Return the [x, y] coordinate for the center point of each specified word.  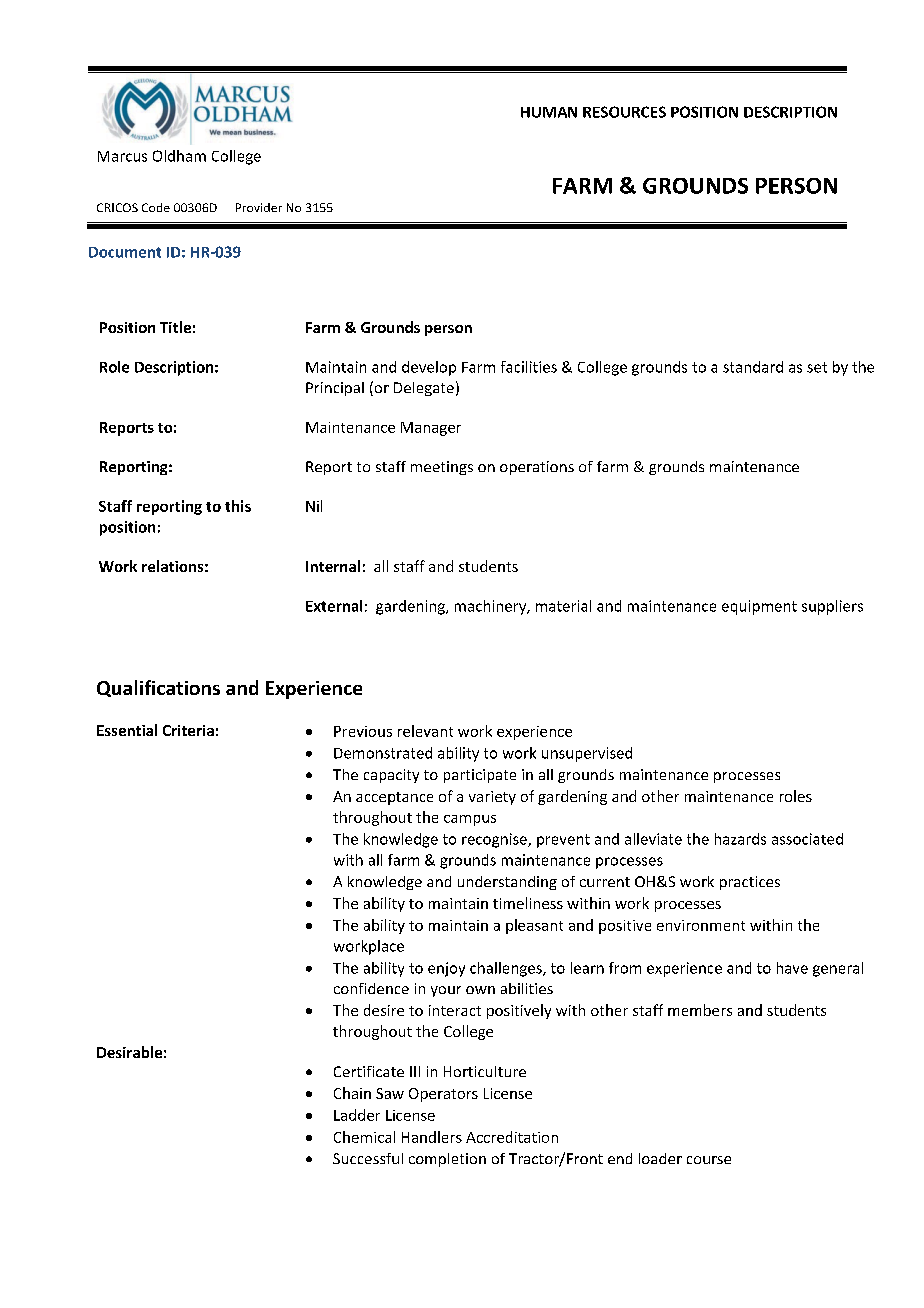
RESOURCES [624, 112]
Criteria [188, 730]
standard [753, 367]
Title [175, 327]
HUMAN [549, 112]
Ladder [357, 1115]
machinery [492, 607]
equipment [759, 607]
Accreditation [512, 1137]
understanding [507, 883]
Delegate [424, 389]
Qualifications [158, 688]
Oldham [179, 156]
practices [750, 883]
